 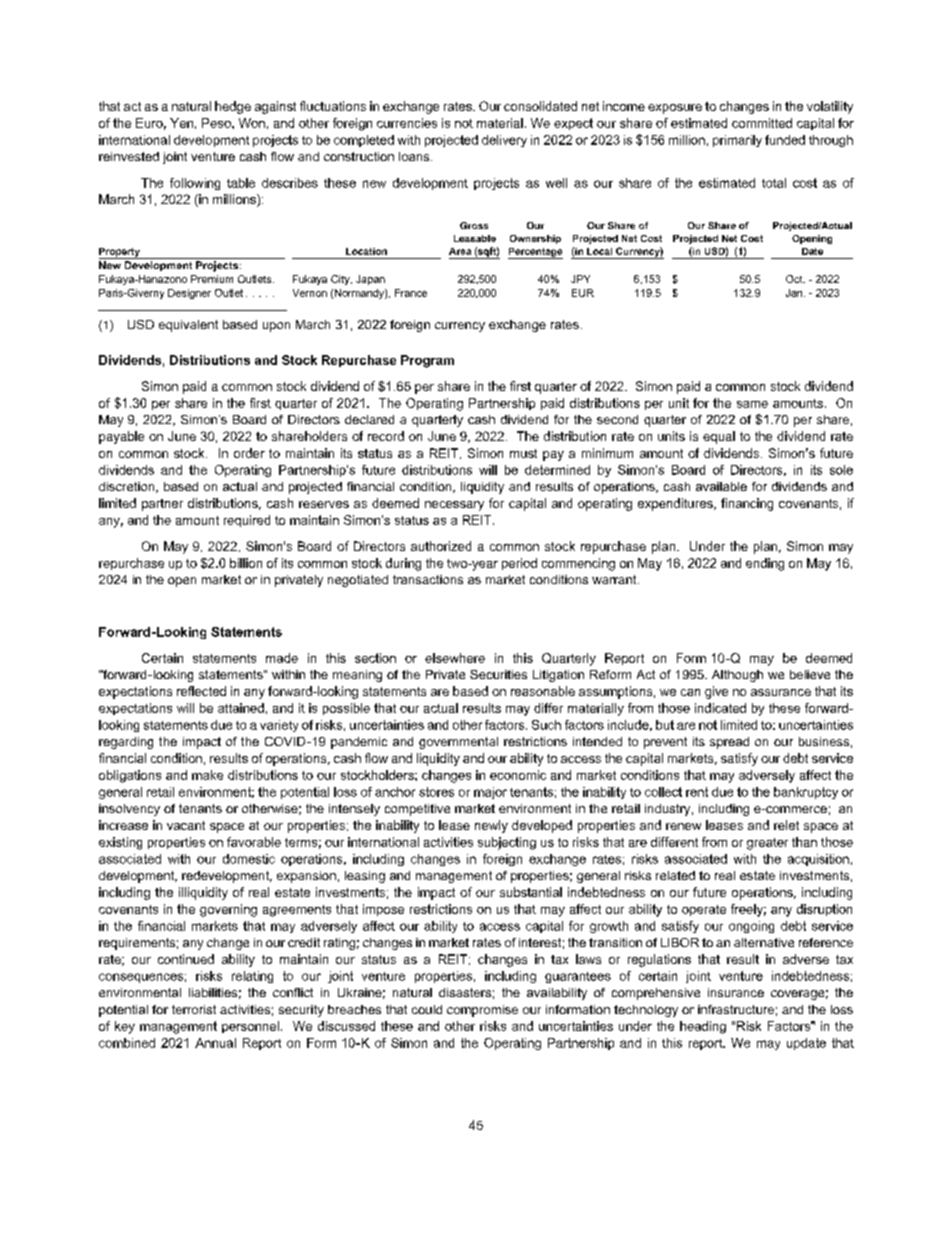 I want to click on billion, so click(x=246, y=563).
